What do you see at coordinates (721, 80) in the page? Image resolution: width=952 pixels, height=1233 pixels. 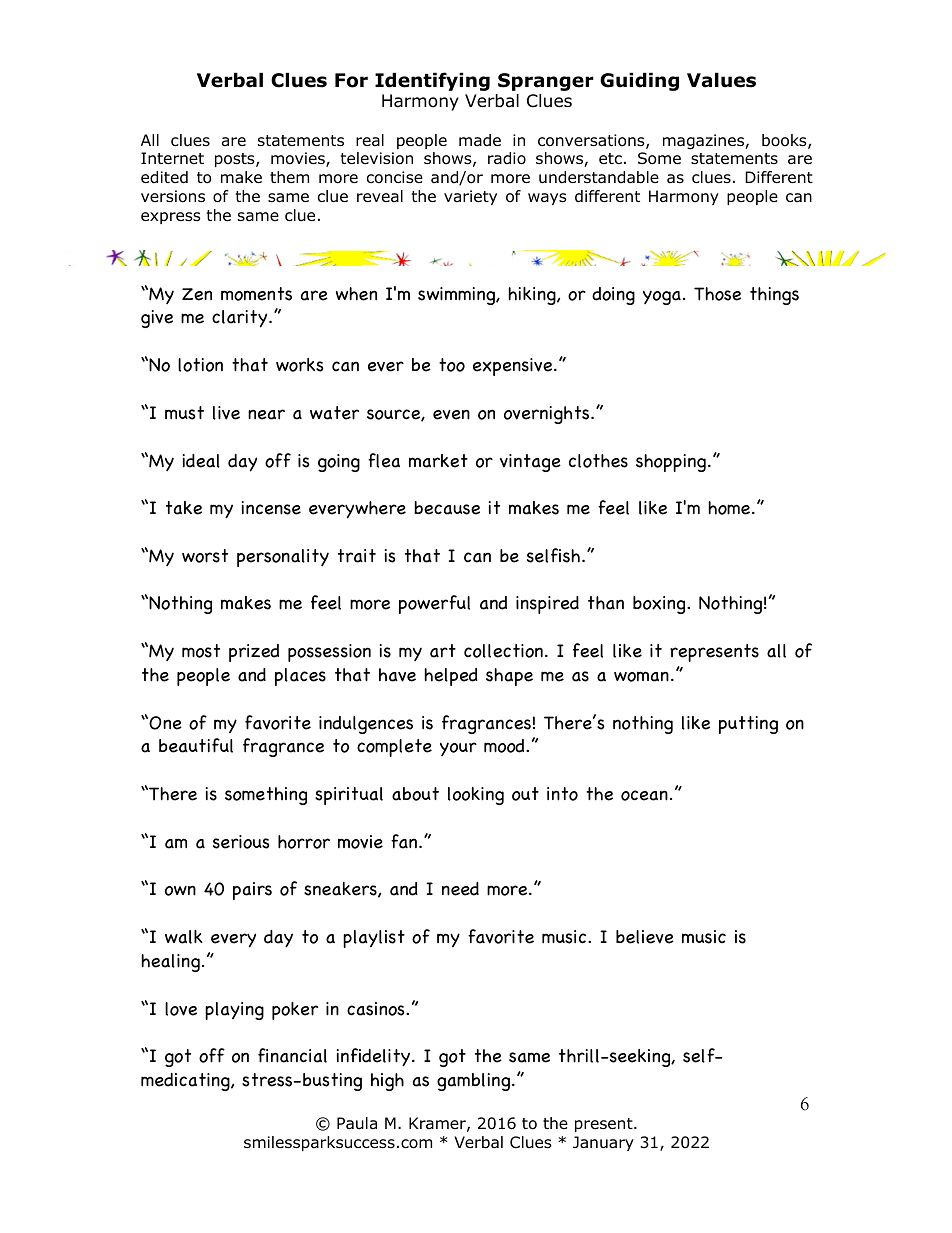 I see `Values` at bounding box center [721, 80].
